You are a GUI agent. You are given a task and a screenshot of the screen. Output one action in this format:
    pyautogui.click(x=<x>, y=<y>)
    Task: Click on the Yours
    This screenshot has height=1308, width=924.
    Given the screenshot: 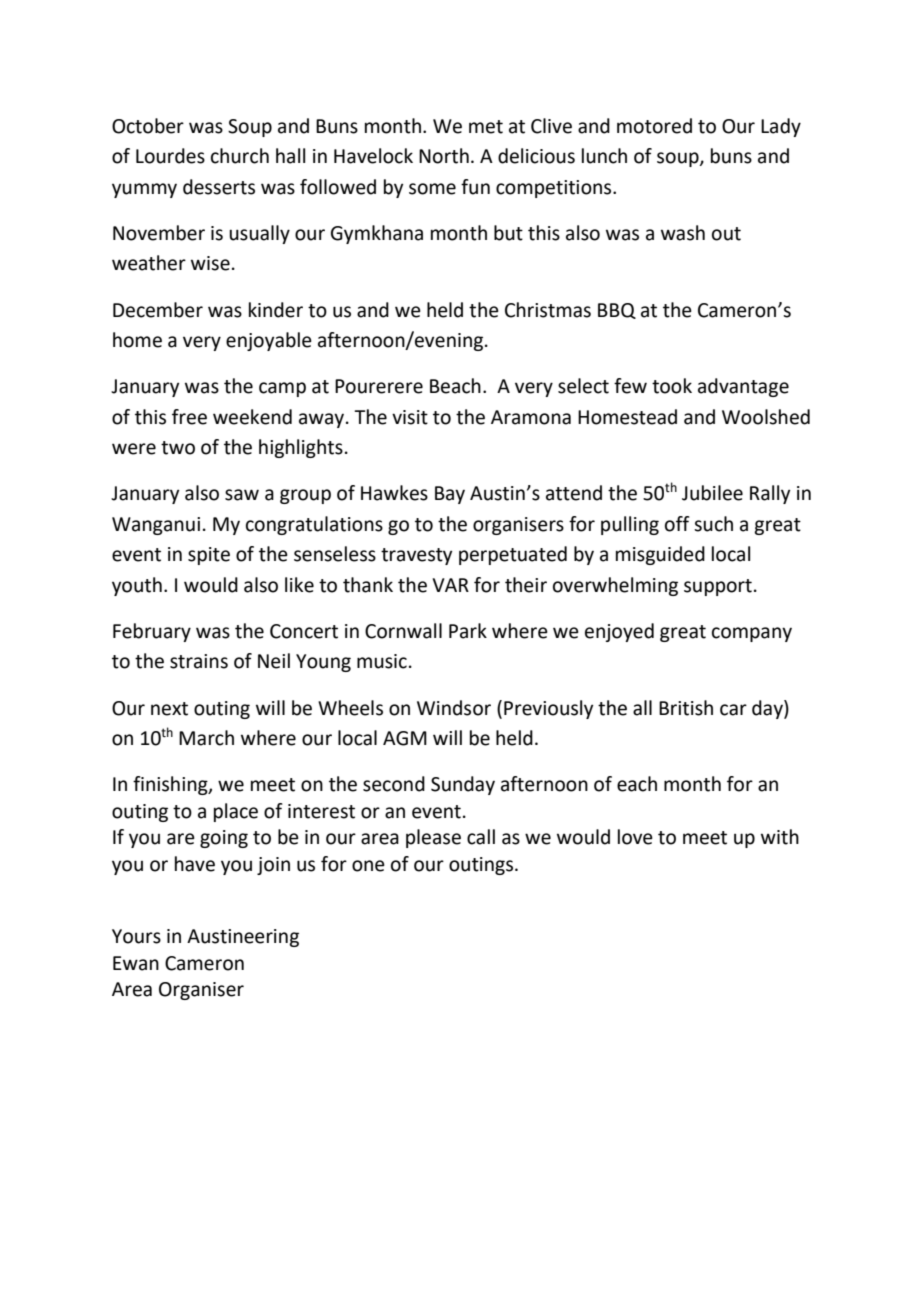 What is the action you would take?
    pyautogui.click(x=136, y=936)
